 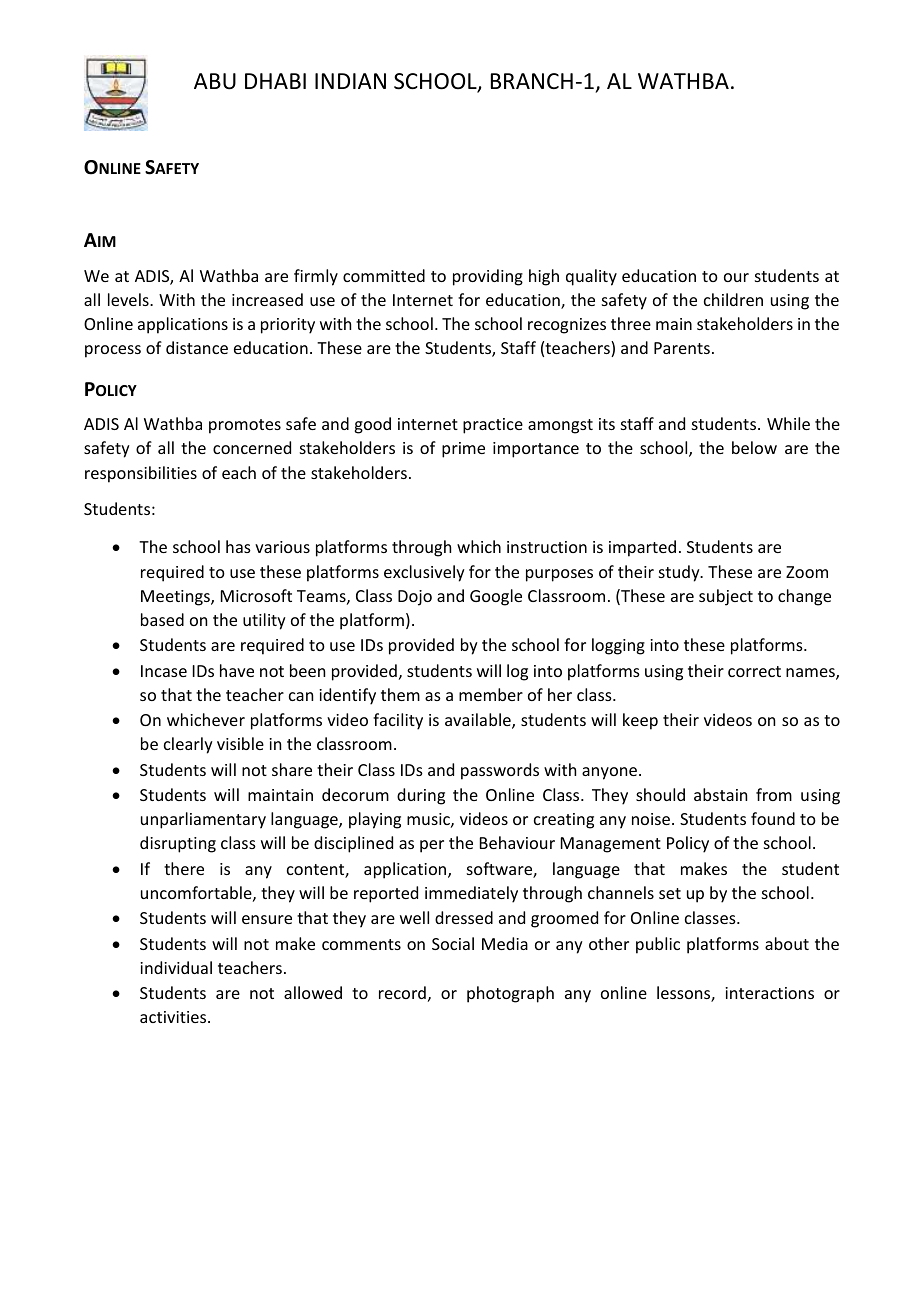 What do you see at coordinates (733, 299) in the screenshot?
I see `children` at bounding box center [733, 299].
